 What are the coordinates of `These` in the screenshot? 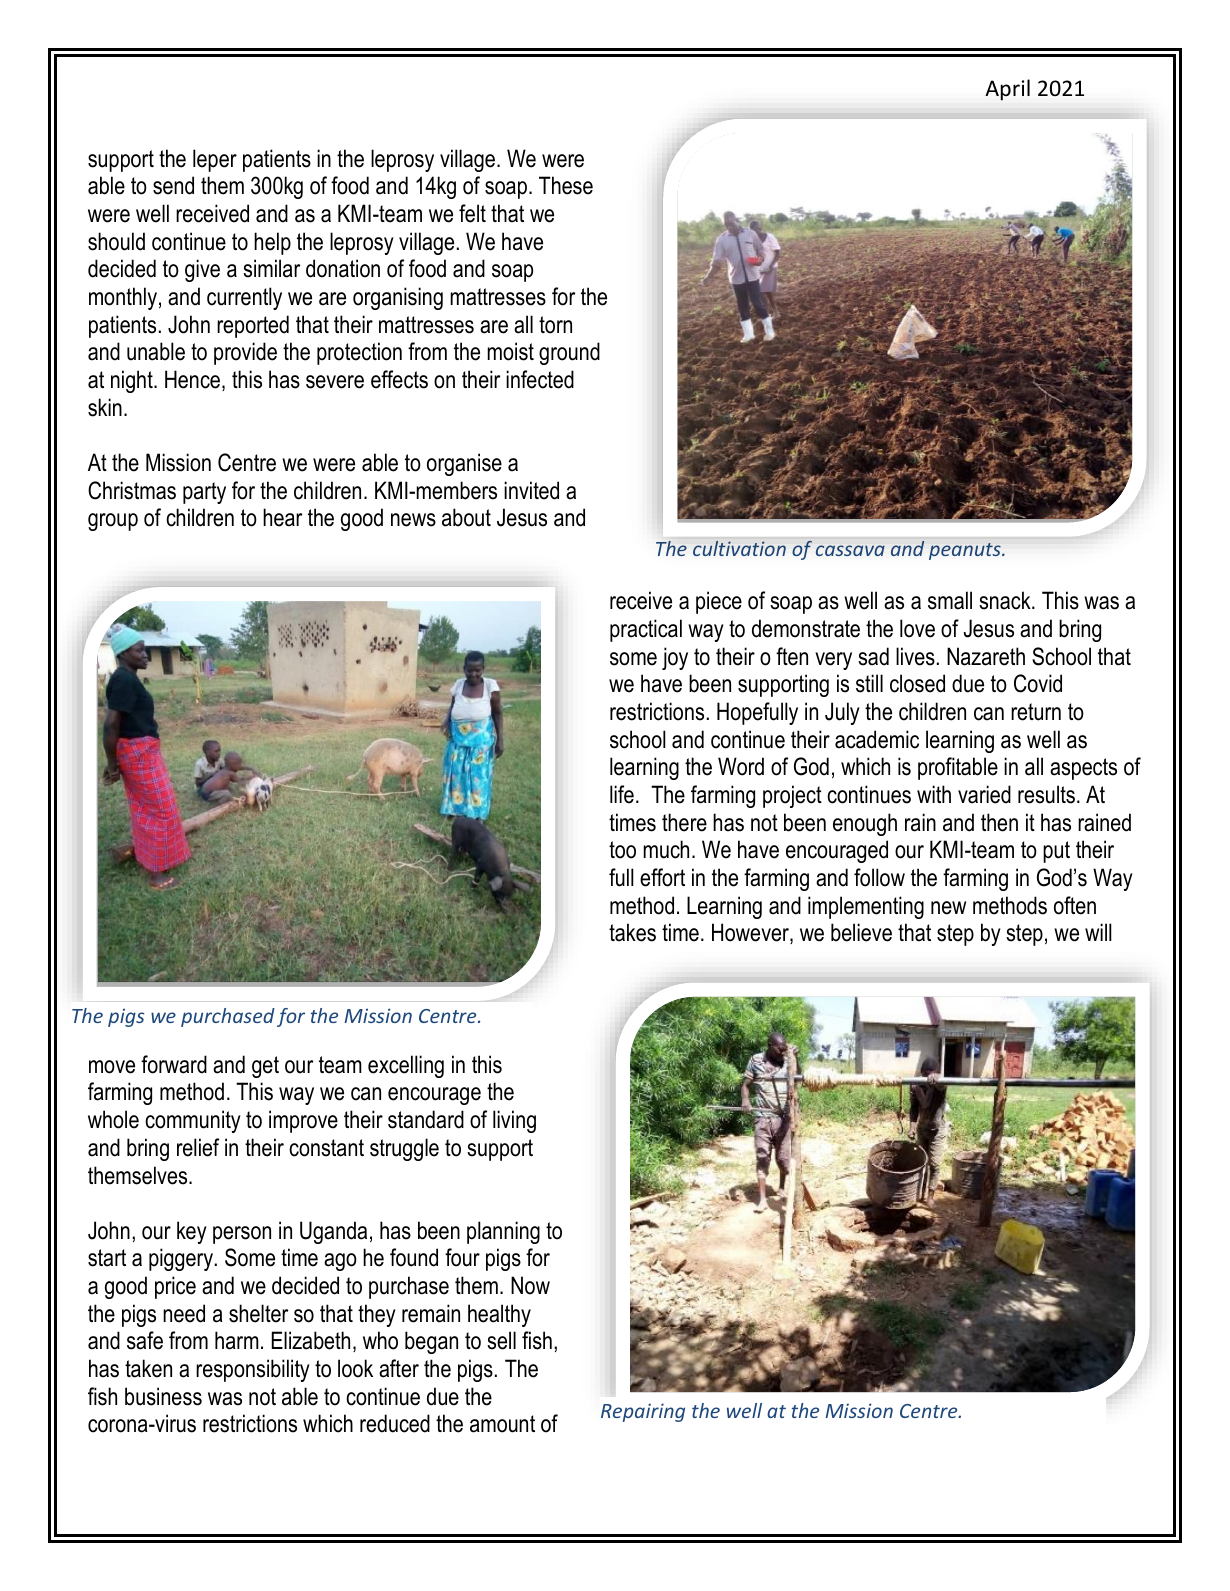 It's located at (566, 185).
